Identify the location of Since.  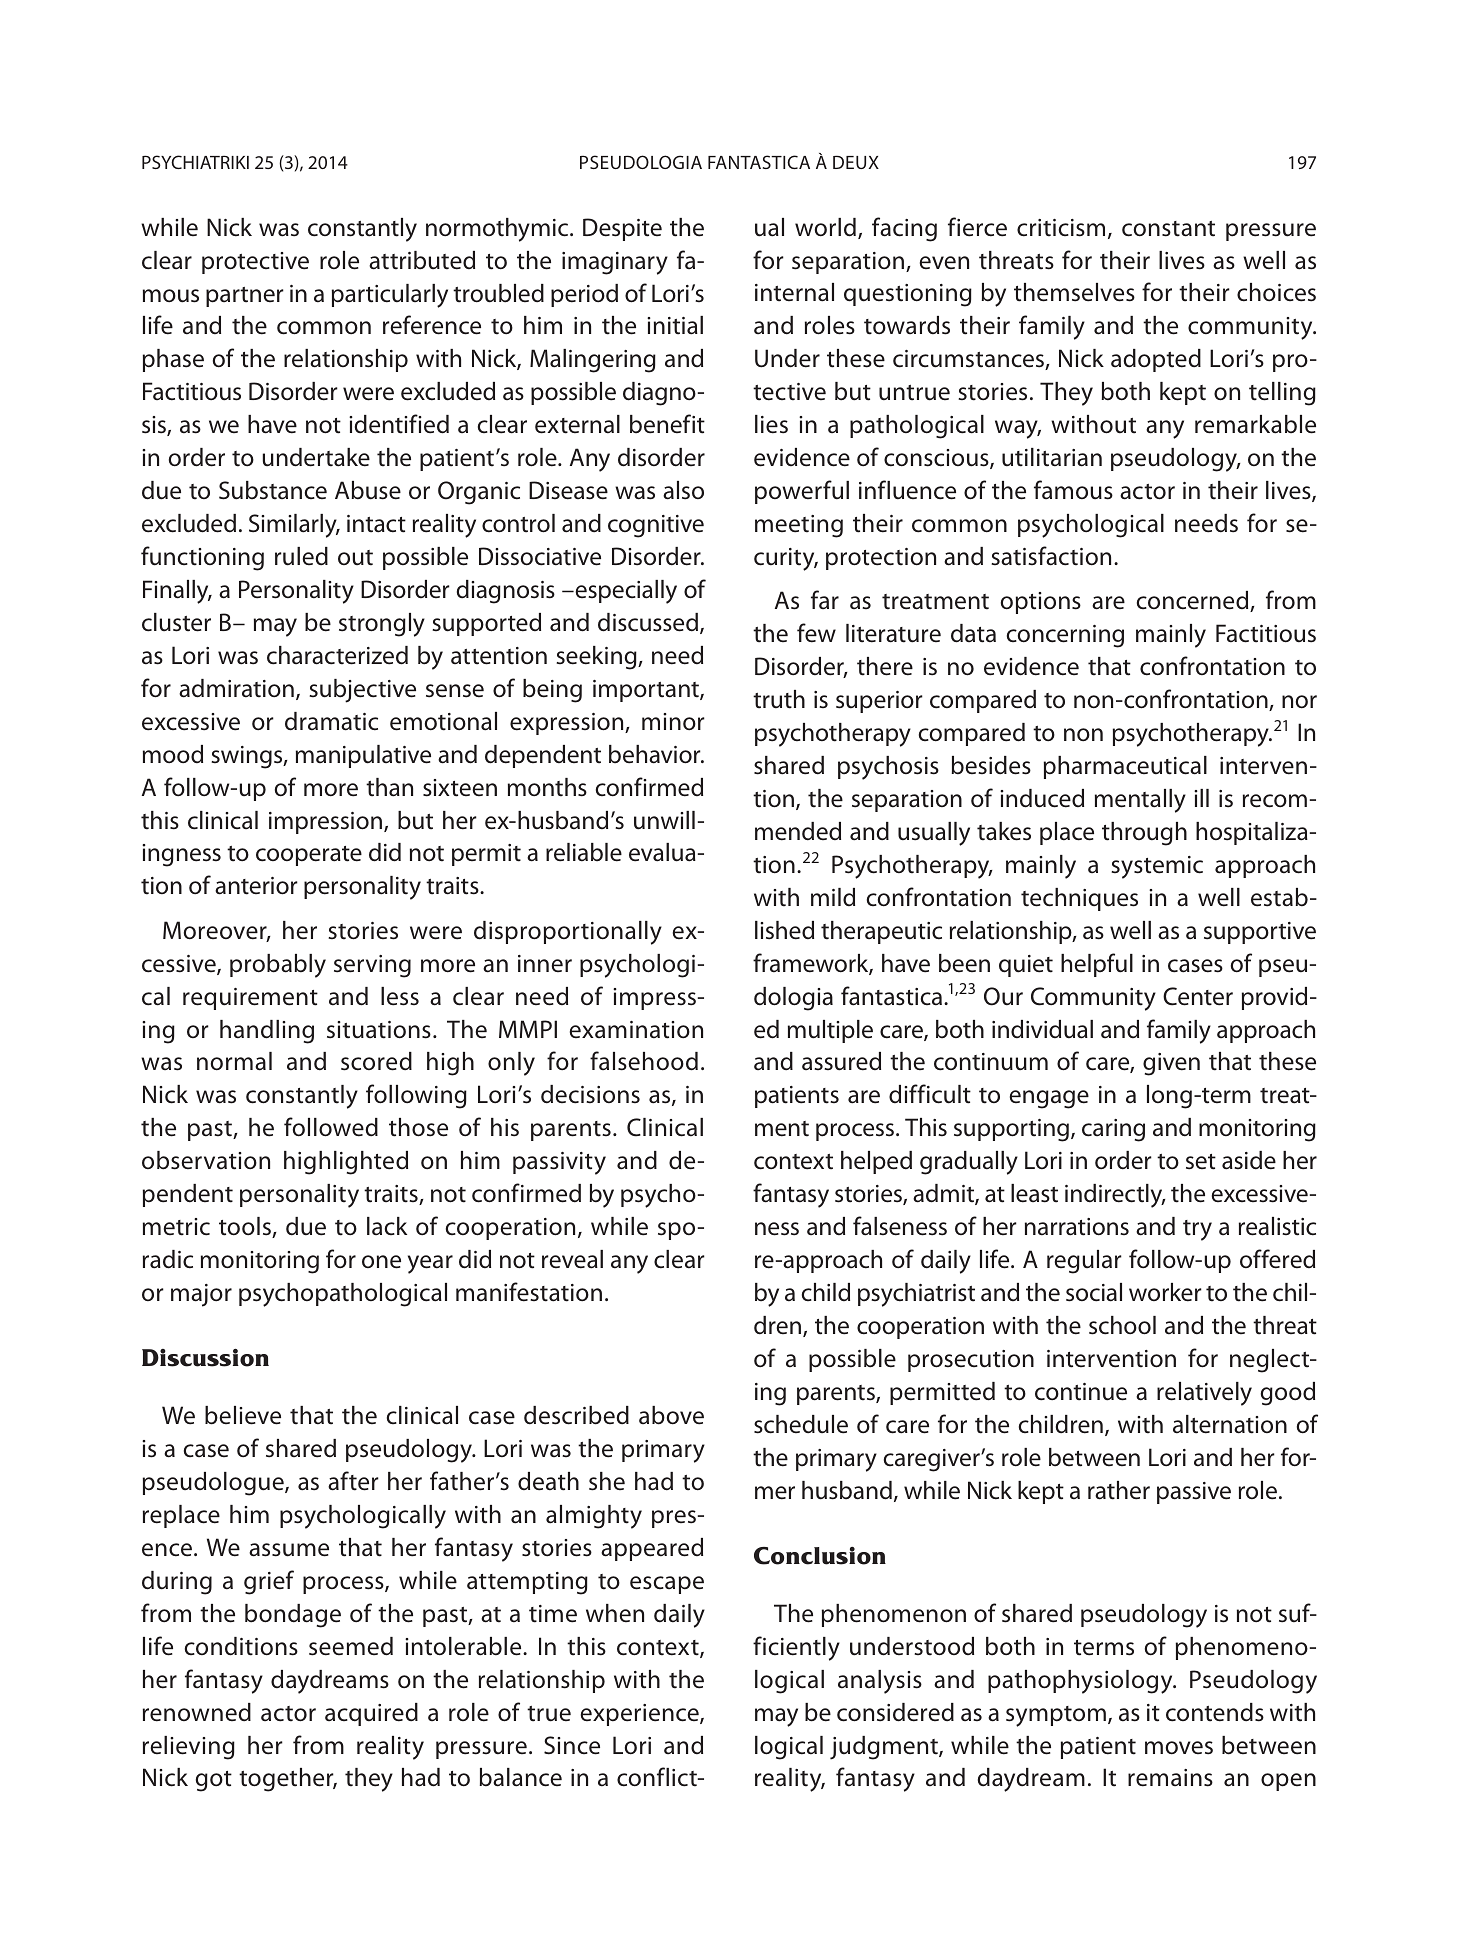
(572, 1745).
